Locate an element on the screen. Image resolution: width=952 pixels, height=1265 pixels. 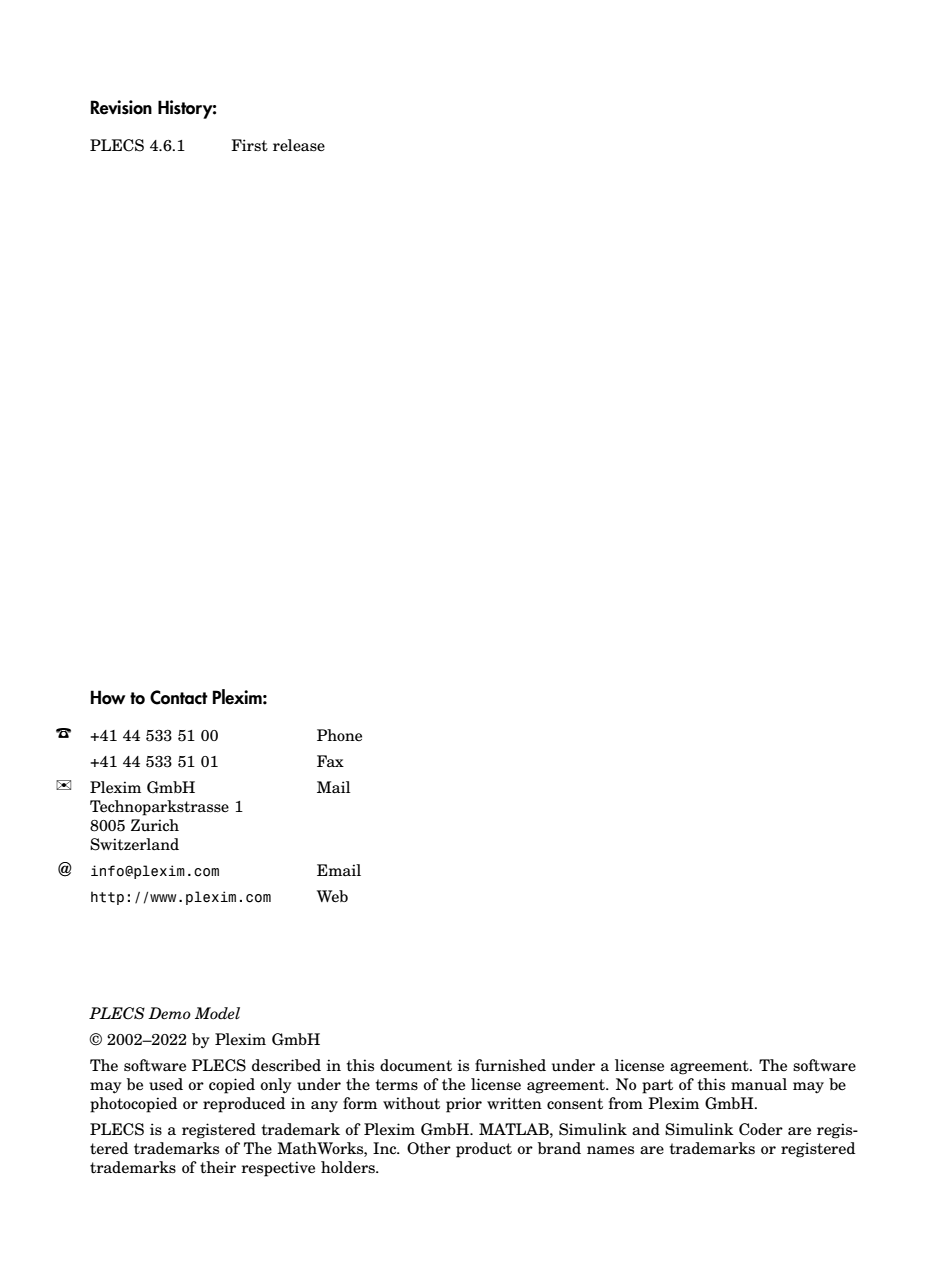
How is located at coordinates (108, 697).
